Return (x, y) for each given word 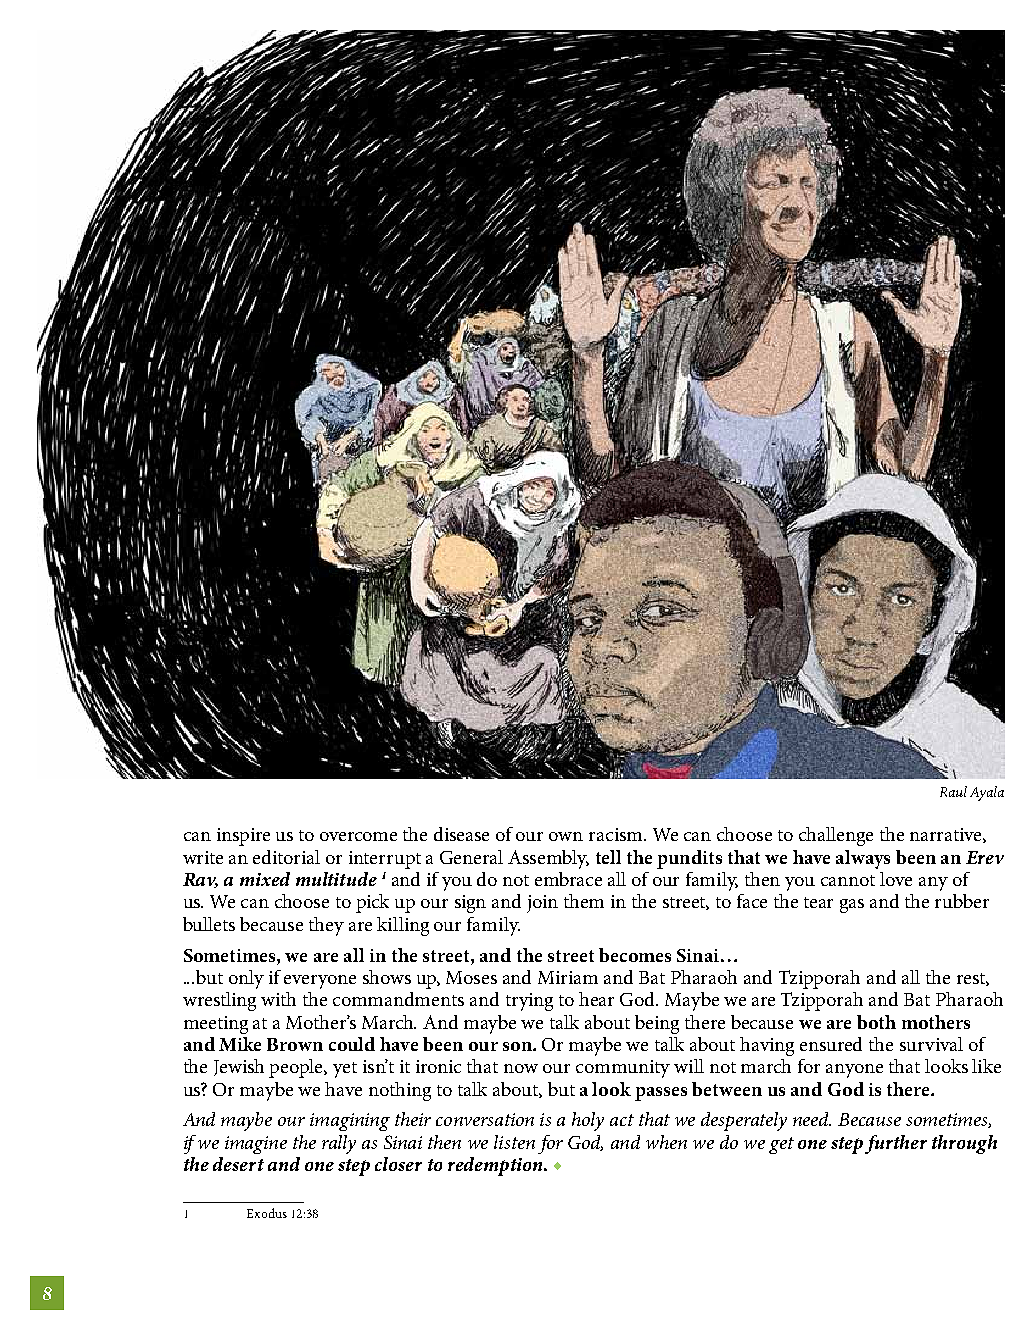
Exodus (267, 1213)
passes (661, 1094)
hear (596, 999)
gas (852, 906)
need (812, 1119)
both (876, 1022)
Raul (953, 791)
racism (617, 834)
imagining (350, 1122)
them (584, 901)
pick (372, 903)
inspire (243, 837)
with (278, 999)
